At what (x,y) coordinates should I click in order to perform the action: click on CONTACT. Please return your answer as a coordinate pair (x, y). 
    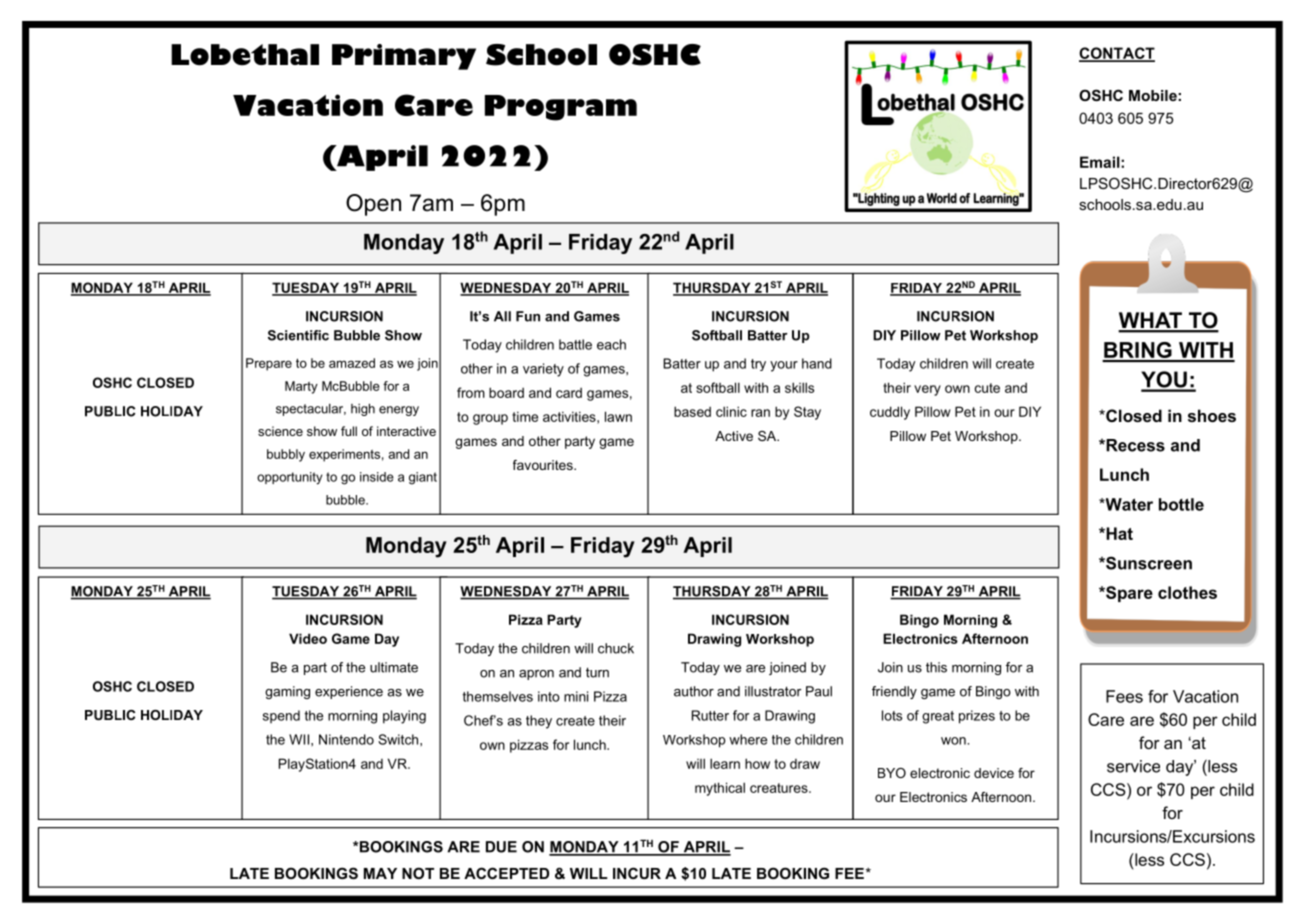
    Looking at the image, I should click on (1117, 54).
